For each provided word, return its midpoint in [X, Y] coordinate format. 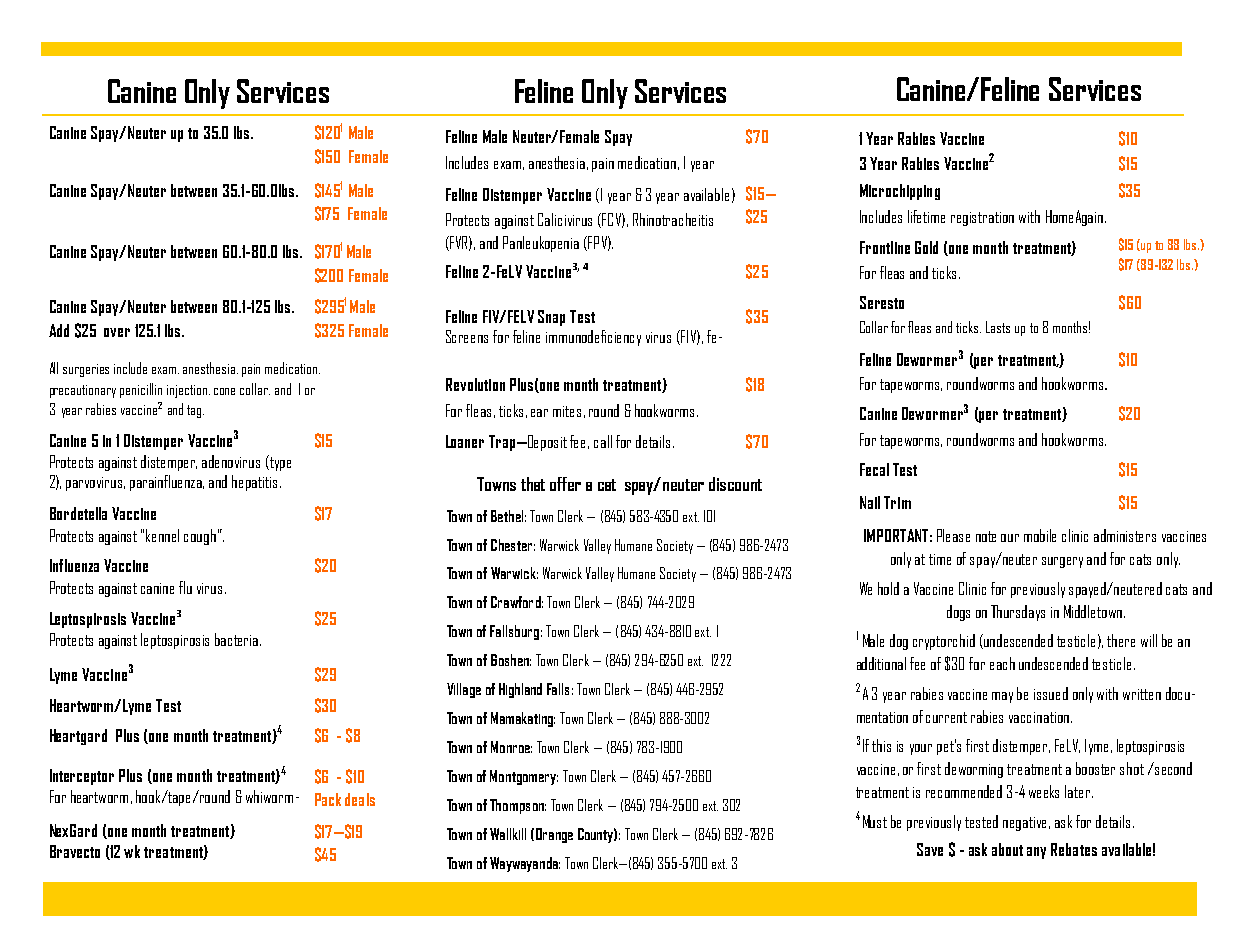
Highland [520, 690]
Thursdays [1018, 613]
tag [195, 411]
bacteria [238, 639]
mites [567, 411]
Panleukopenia [541, 244]
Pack [328, 799]
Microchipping [900, 192]
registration [982, 219]
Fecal [874, 469]
